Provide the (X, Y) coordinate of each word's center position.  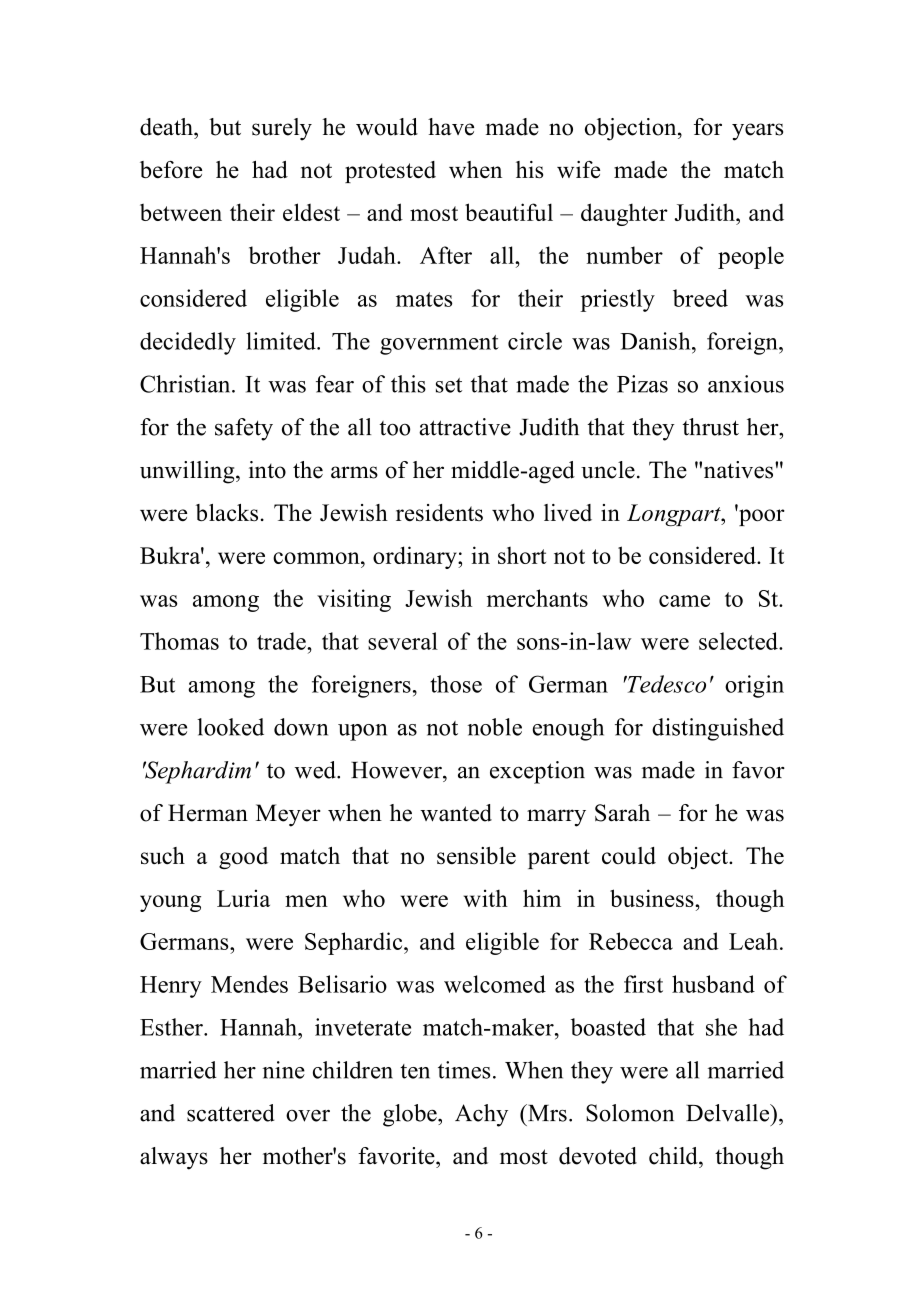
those (456, 684)
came (684, 601)
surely (282, 129)
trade (282, 641)
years (757, 132)
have (451, 127)
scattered (230, 1113)
